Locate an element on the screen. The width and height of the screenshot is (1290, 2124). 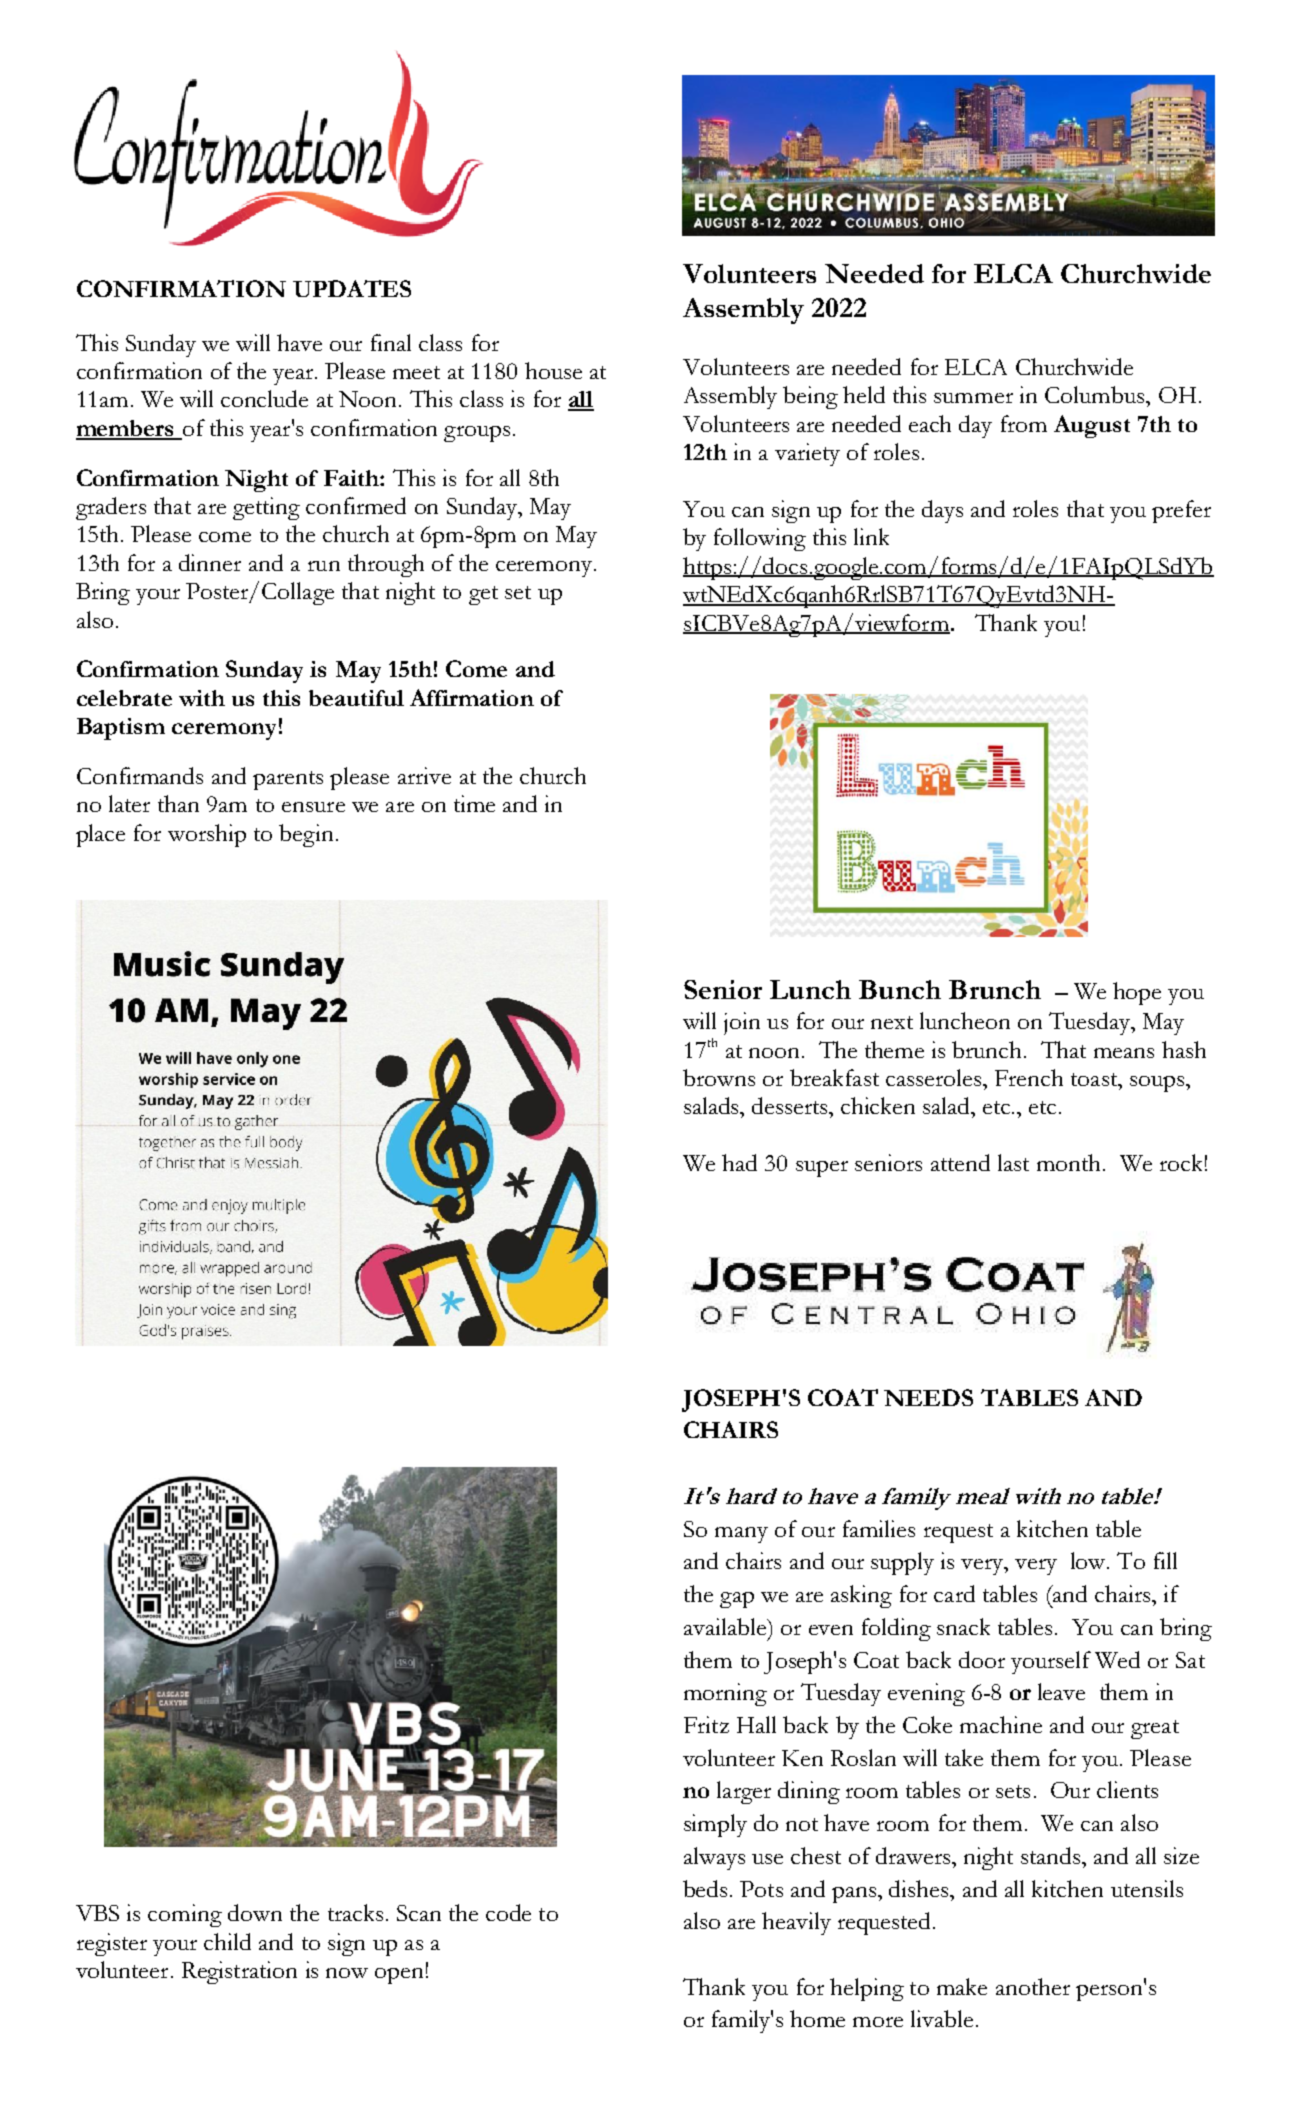
had is located at coordinates (739, 1162).
